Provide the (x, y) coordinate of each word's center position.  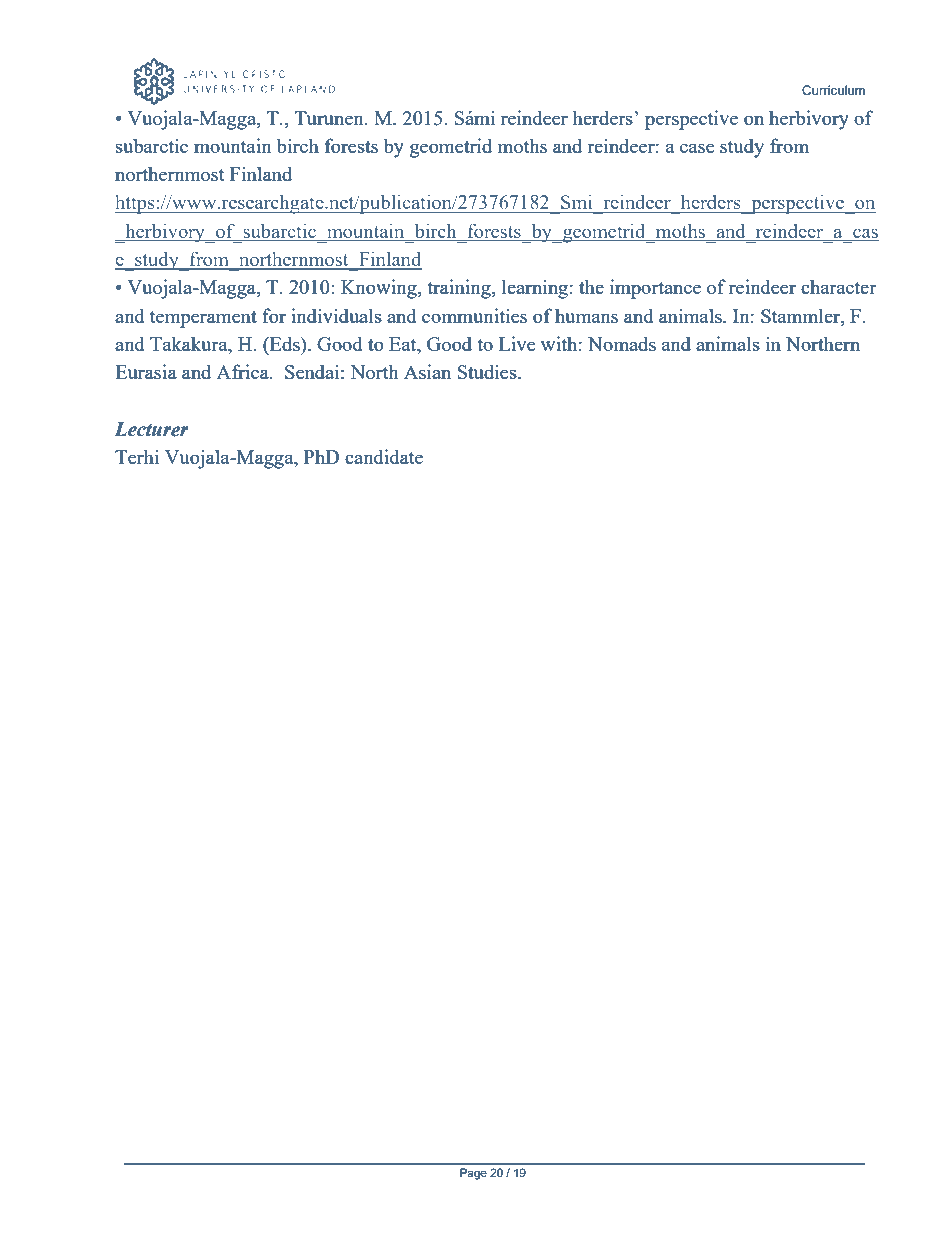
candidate (384, 456)
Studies (488, 371)
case (697, 148)
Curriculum (833, 90)
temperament (203, 319)
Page (473, 1174)
